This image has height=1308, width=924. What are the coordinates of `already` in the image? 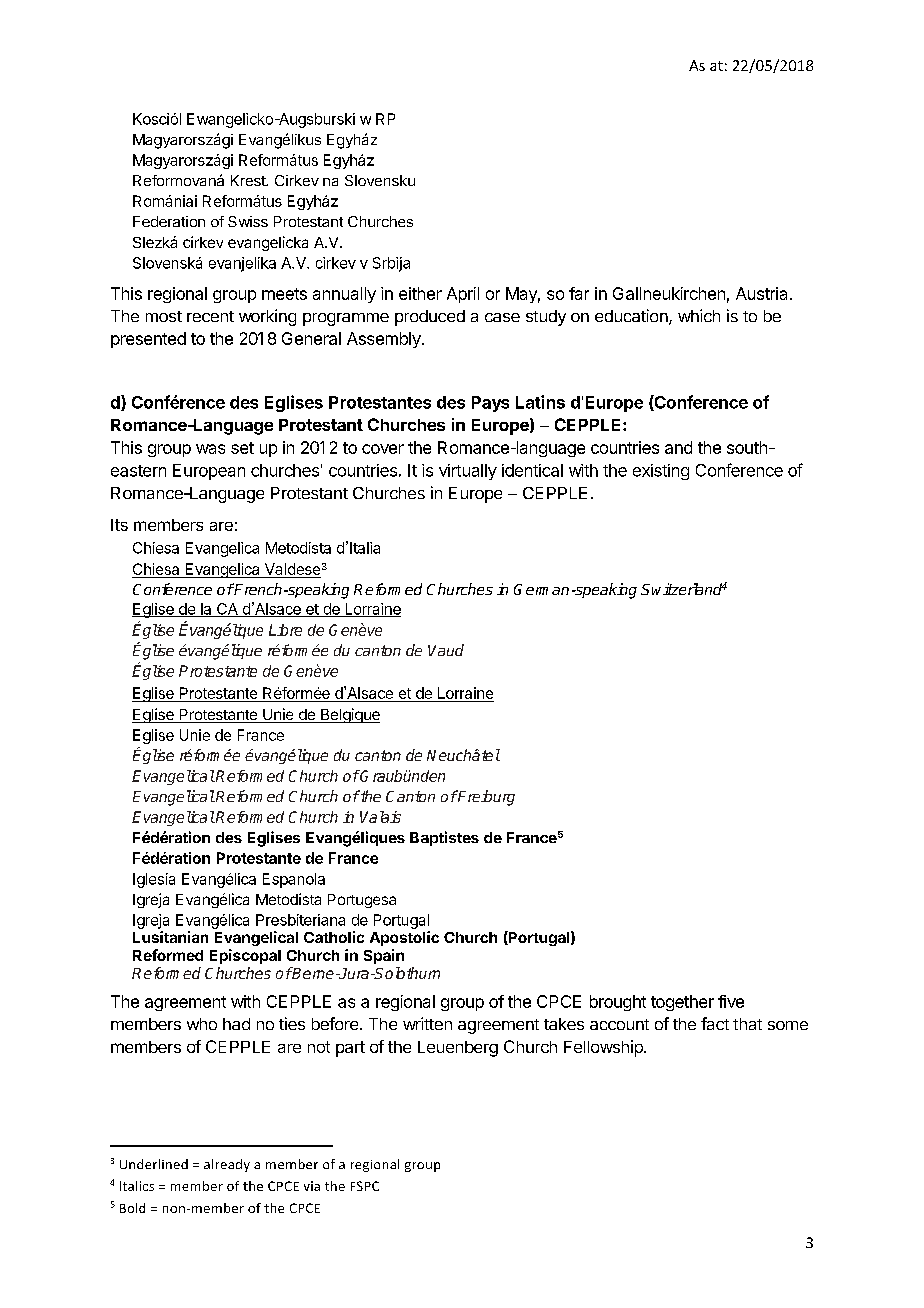 It's located at (227, 1165).
